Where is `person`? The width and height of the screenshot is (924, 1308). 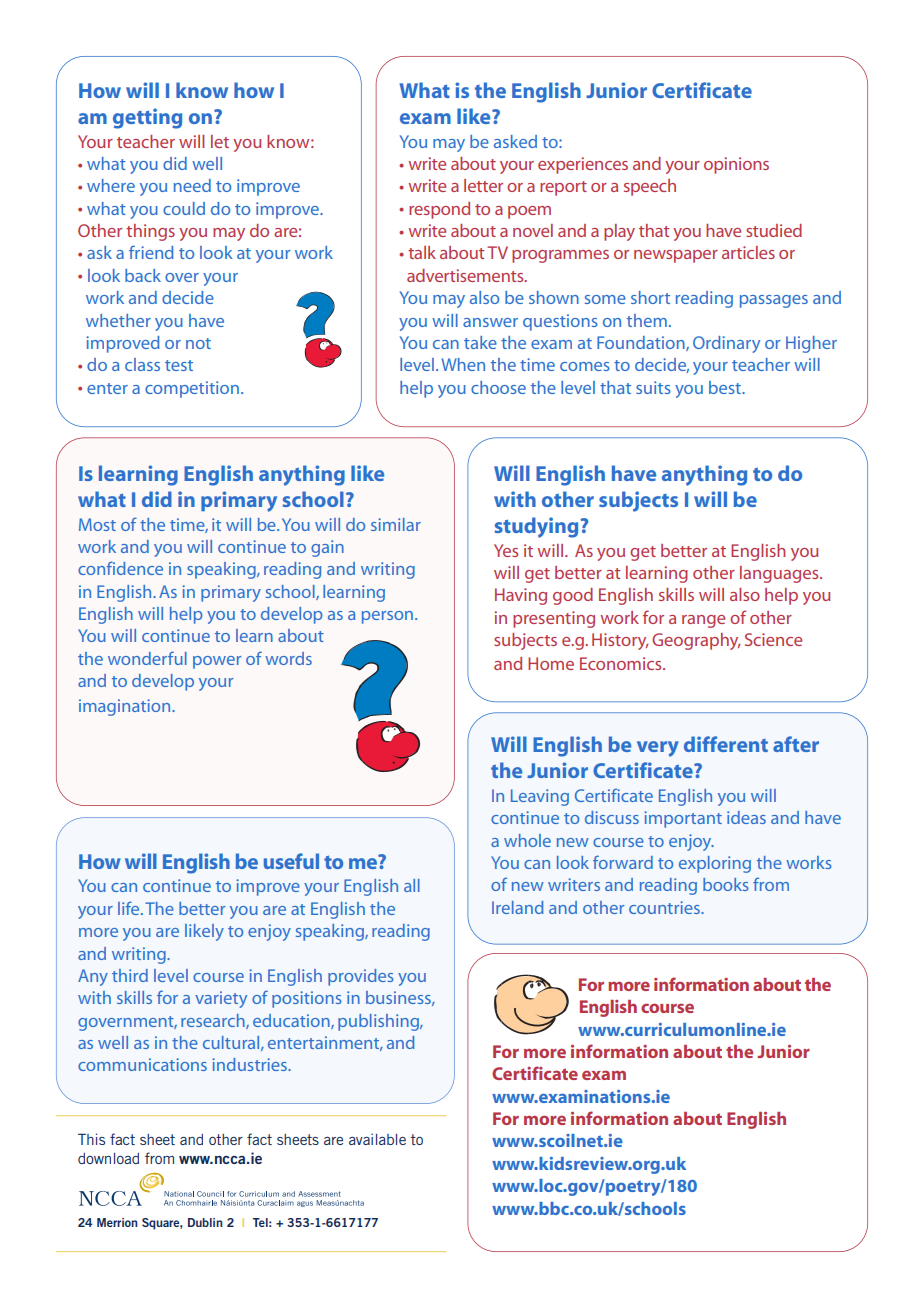
person is located at coordinates (387, 617).
